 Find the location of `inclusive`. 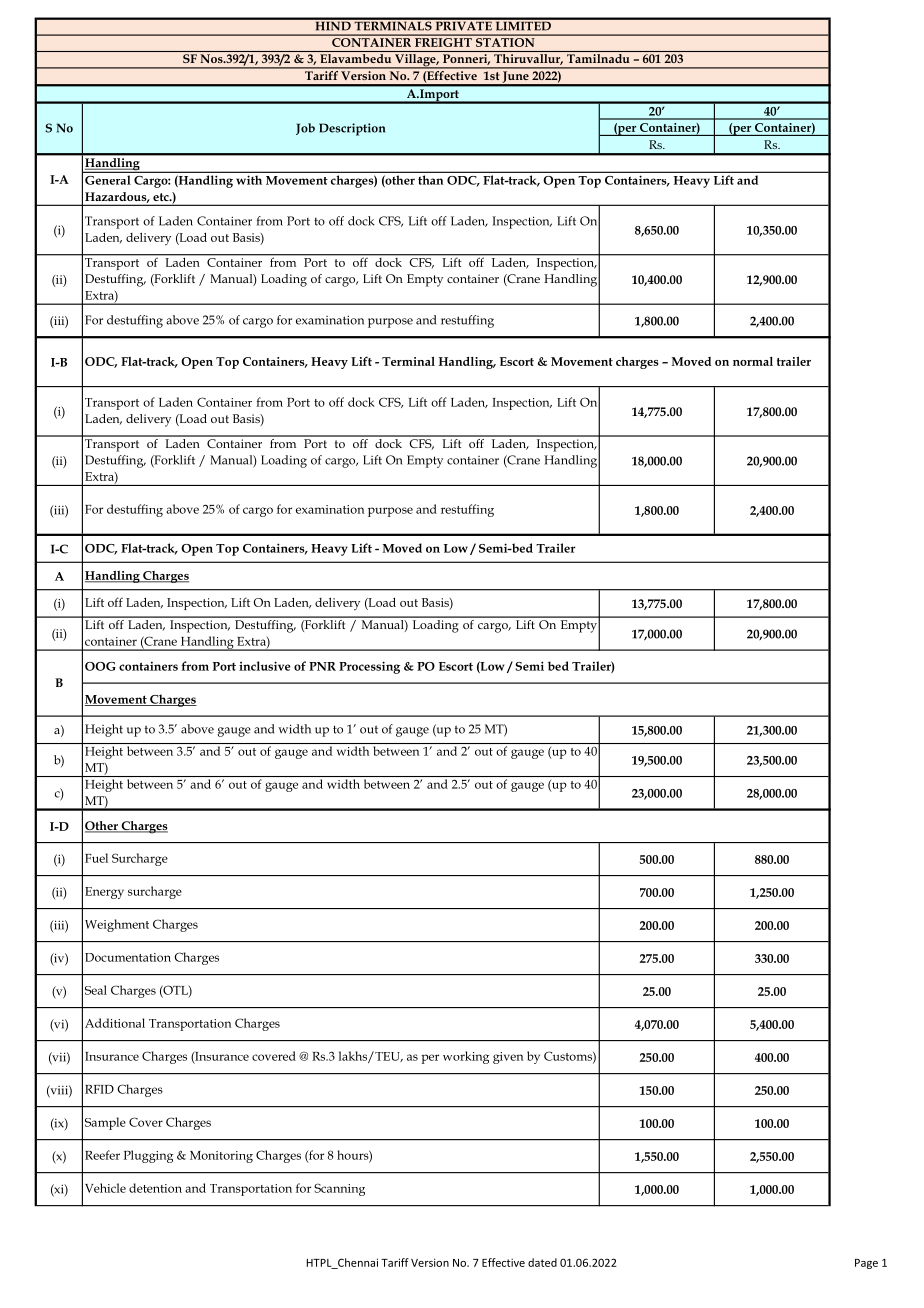

inclusive is located at coordinates (265, 666).
